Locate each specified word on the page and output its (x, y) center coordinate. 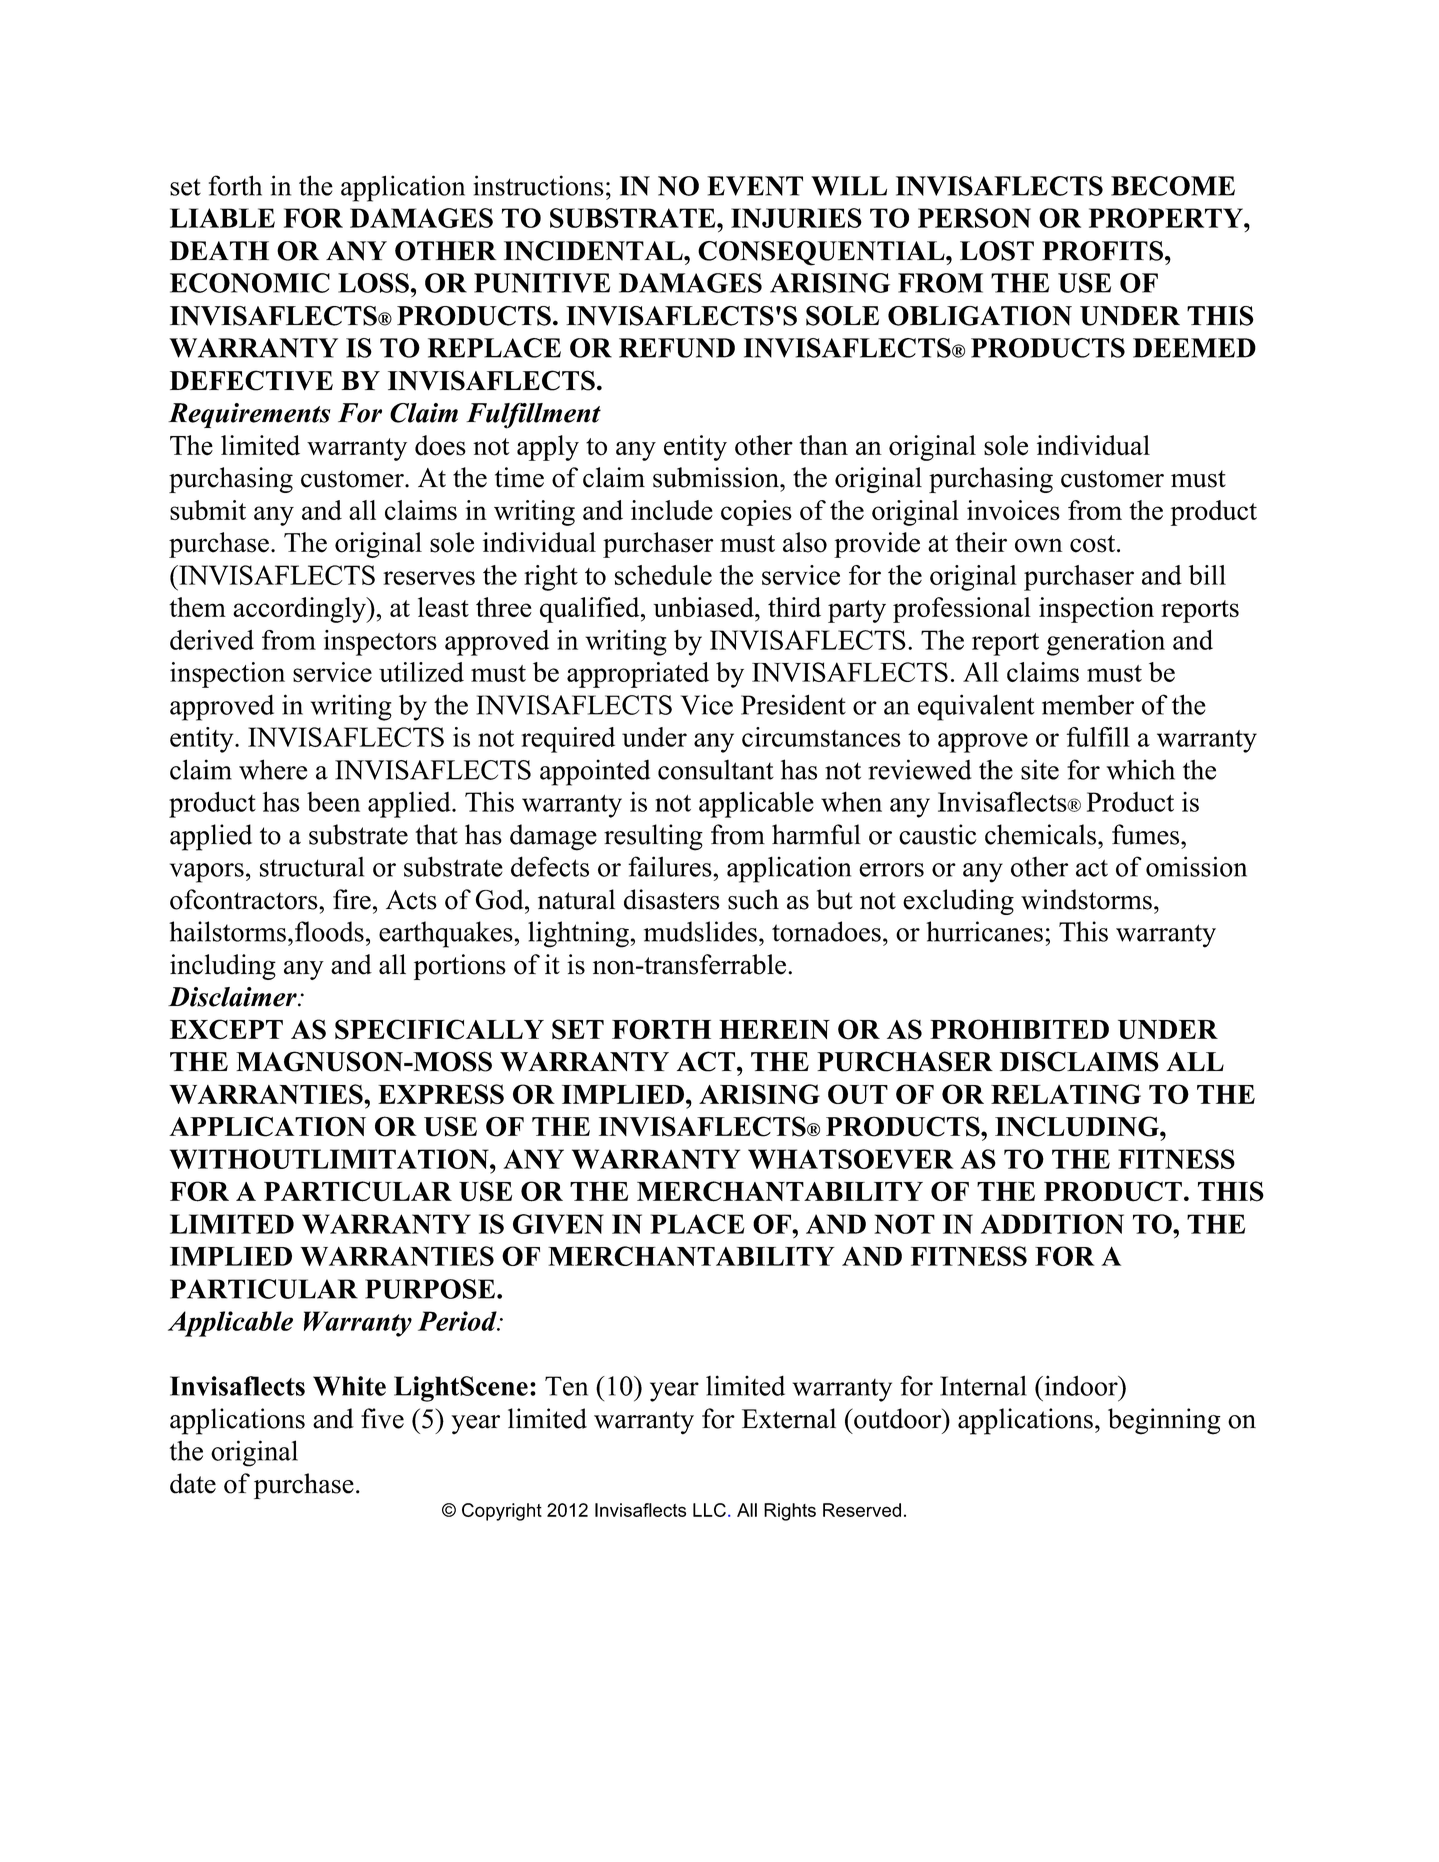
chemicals (1040, 834)
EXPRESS (441, 1094)
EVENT (755, 186)
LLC (709, 1510)
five (382, 1418)
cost (1094, 544)
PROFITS (1102, 251)
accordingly (300, 610)
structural (312, 867)
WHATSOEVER (851, 1159)
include (672, 510)
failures (671, 866)
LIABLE (222, 218)
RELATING (1066, 1094)
